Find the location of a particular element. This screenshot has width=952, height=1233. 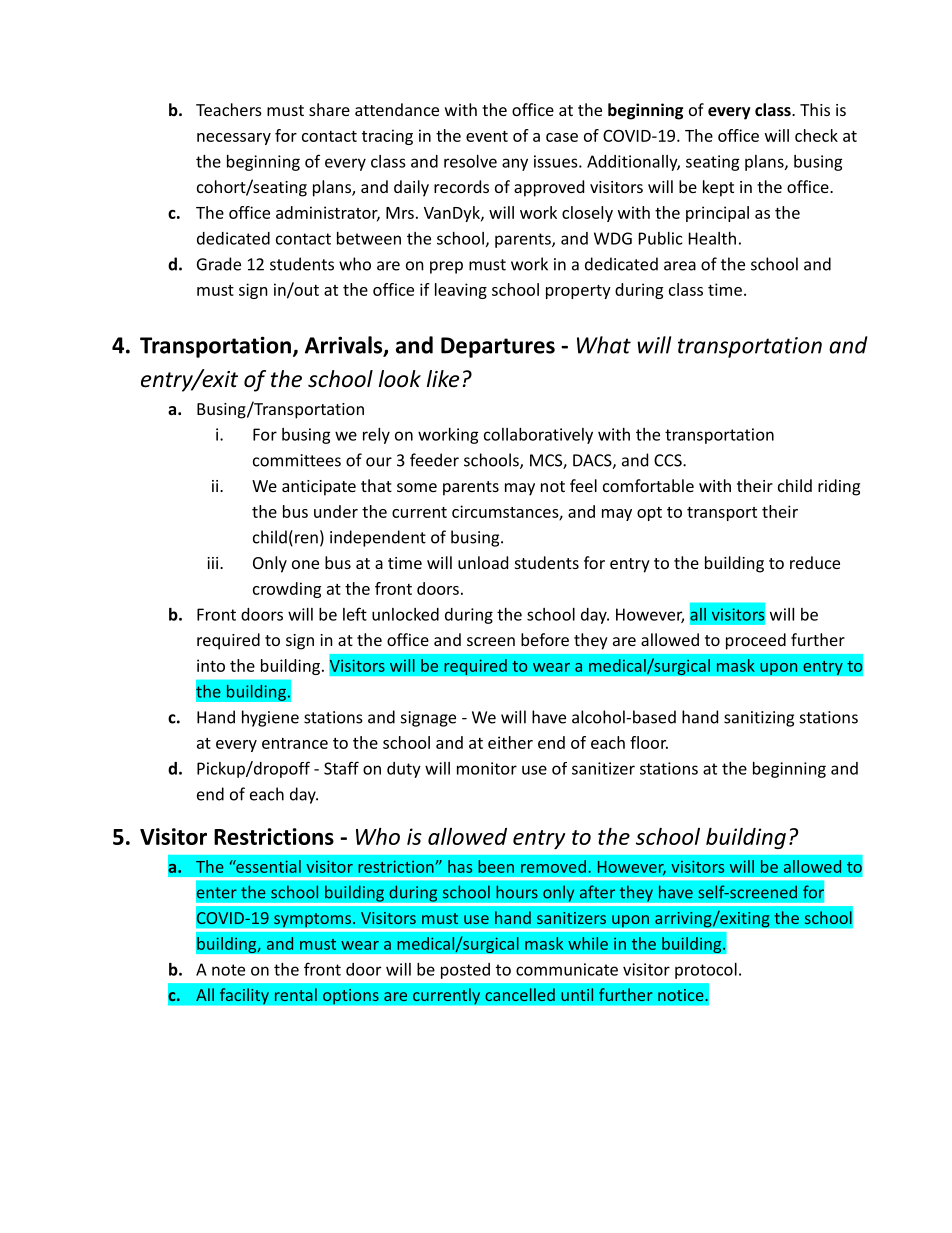

reduce is located at coordinates (815, 562).
